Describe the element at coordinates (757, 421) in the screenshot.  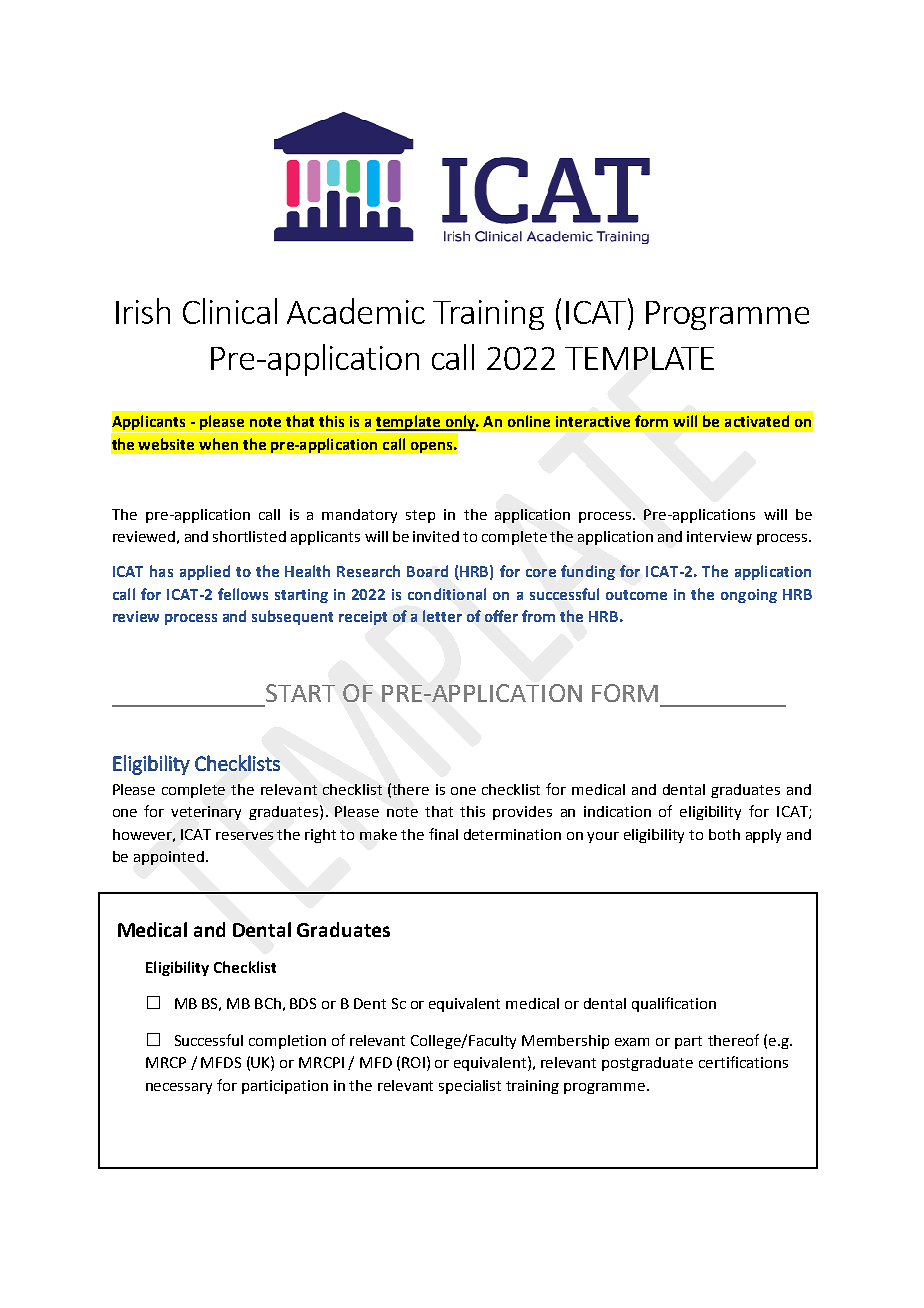
I see `activated` at that location.
